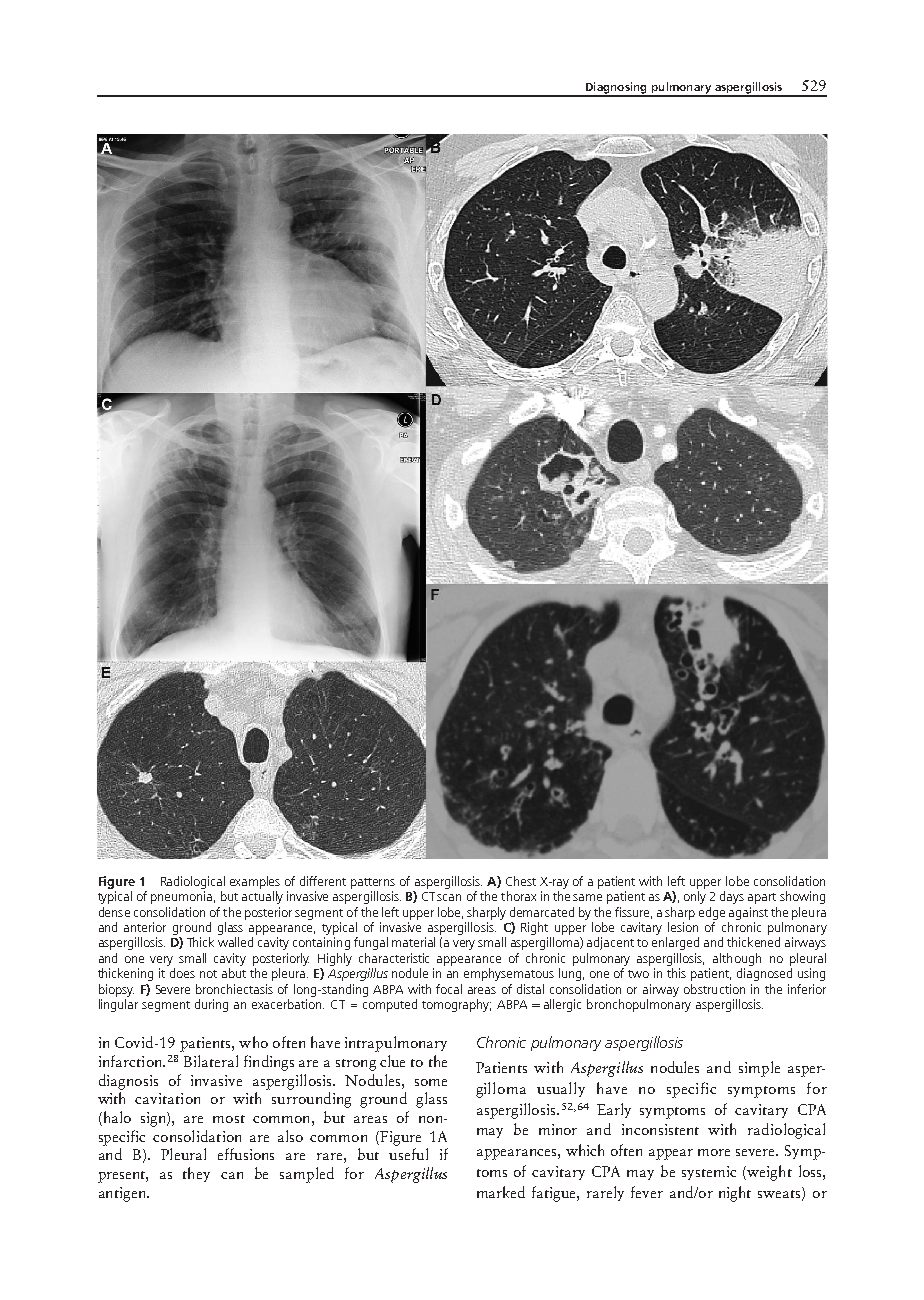  What do you see at coordinates (732, 897) in the page?
I see `days` at bounding box center [732, 897].
